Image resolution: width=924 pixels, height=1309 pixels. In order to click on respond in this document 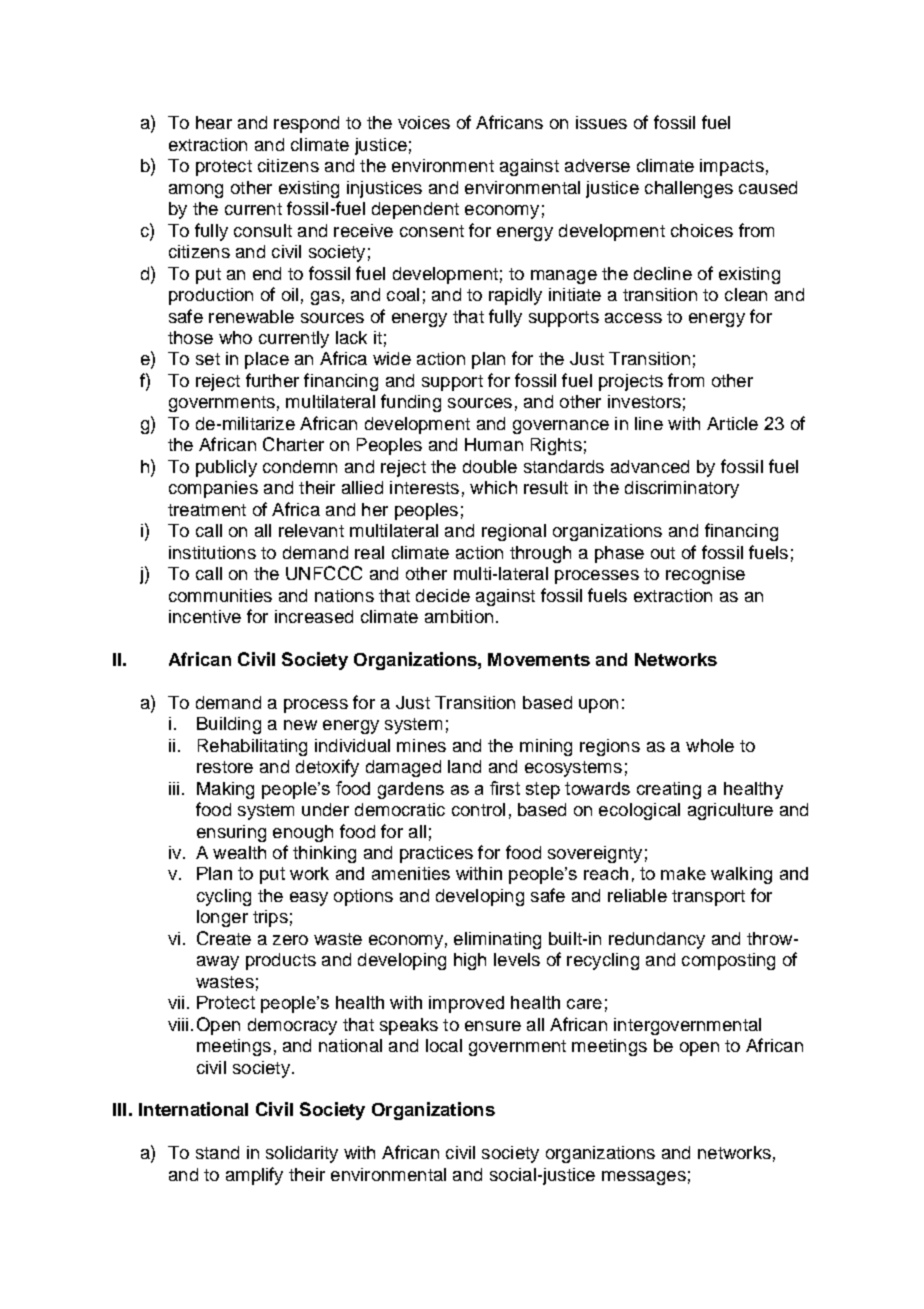, I will do `click(306, 124)`.
